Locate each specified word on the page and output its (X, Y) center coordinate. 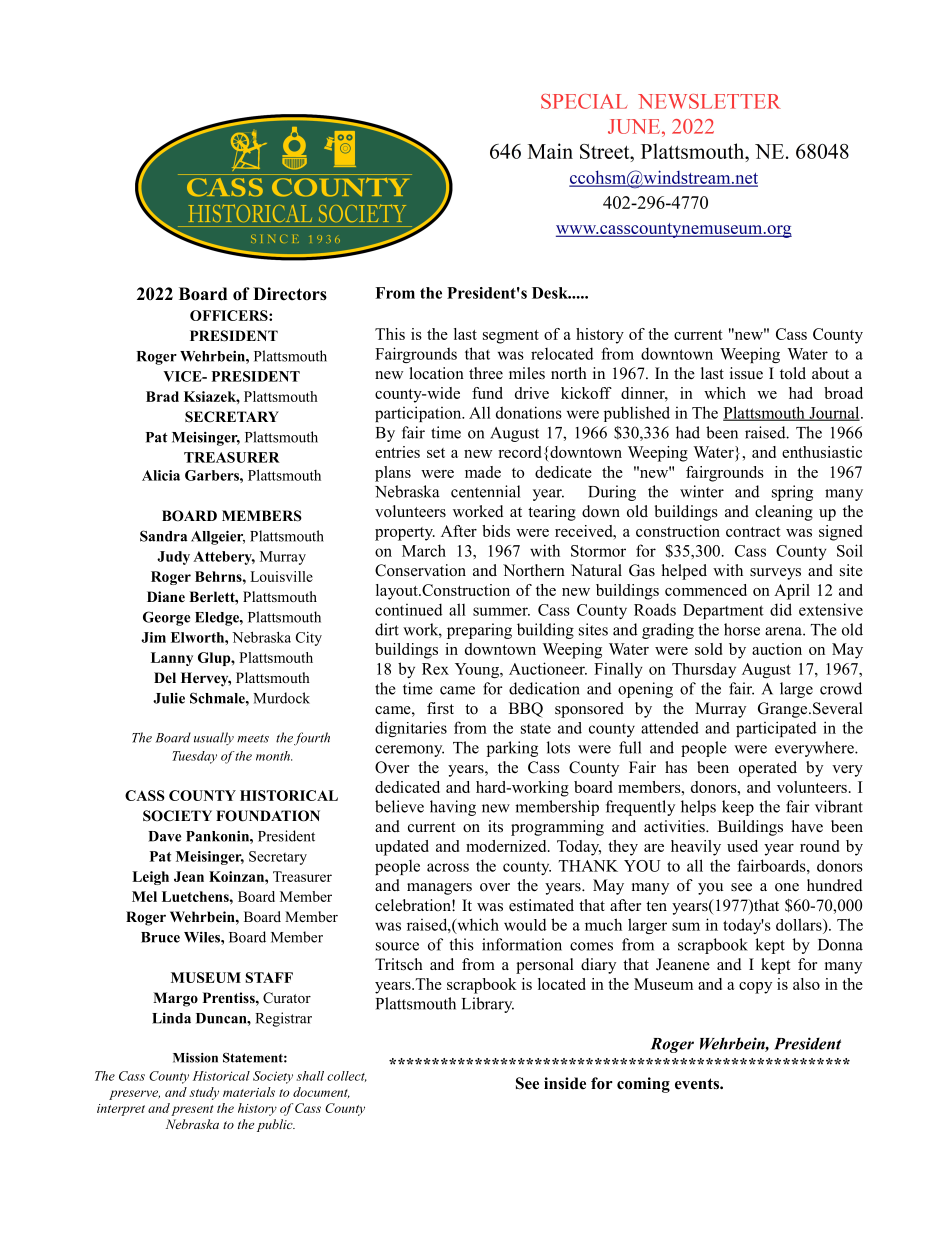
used (742, 846)
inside (565, 1083)
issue (746, 373)
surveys (775, 574)
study (204, 1093)
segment (511, 337)
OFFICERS (230, 315)
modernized (507, 846)
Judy (173, 558)
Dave (164, 836)
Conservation (420, 570)
